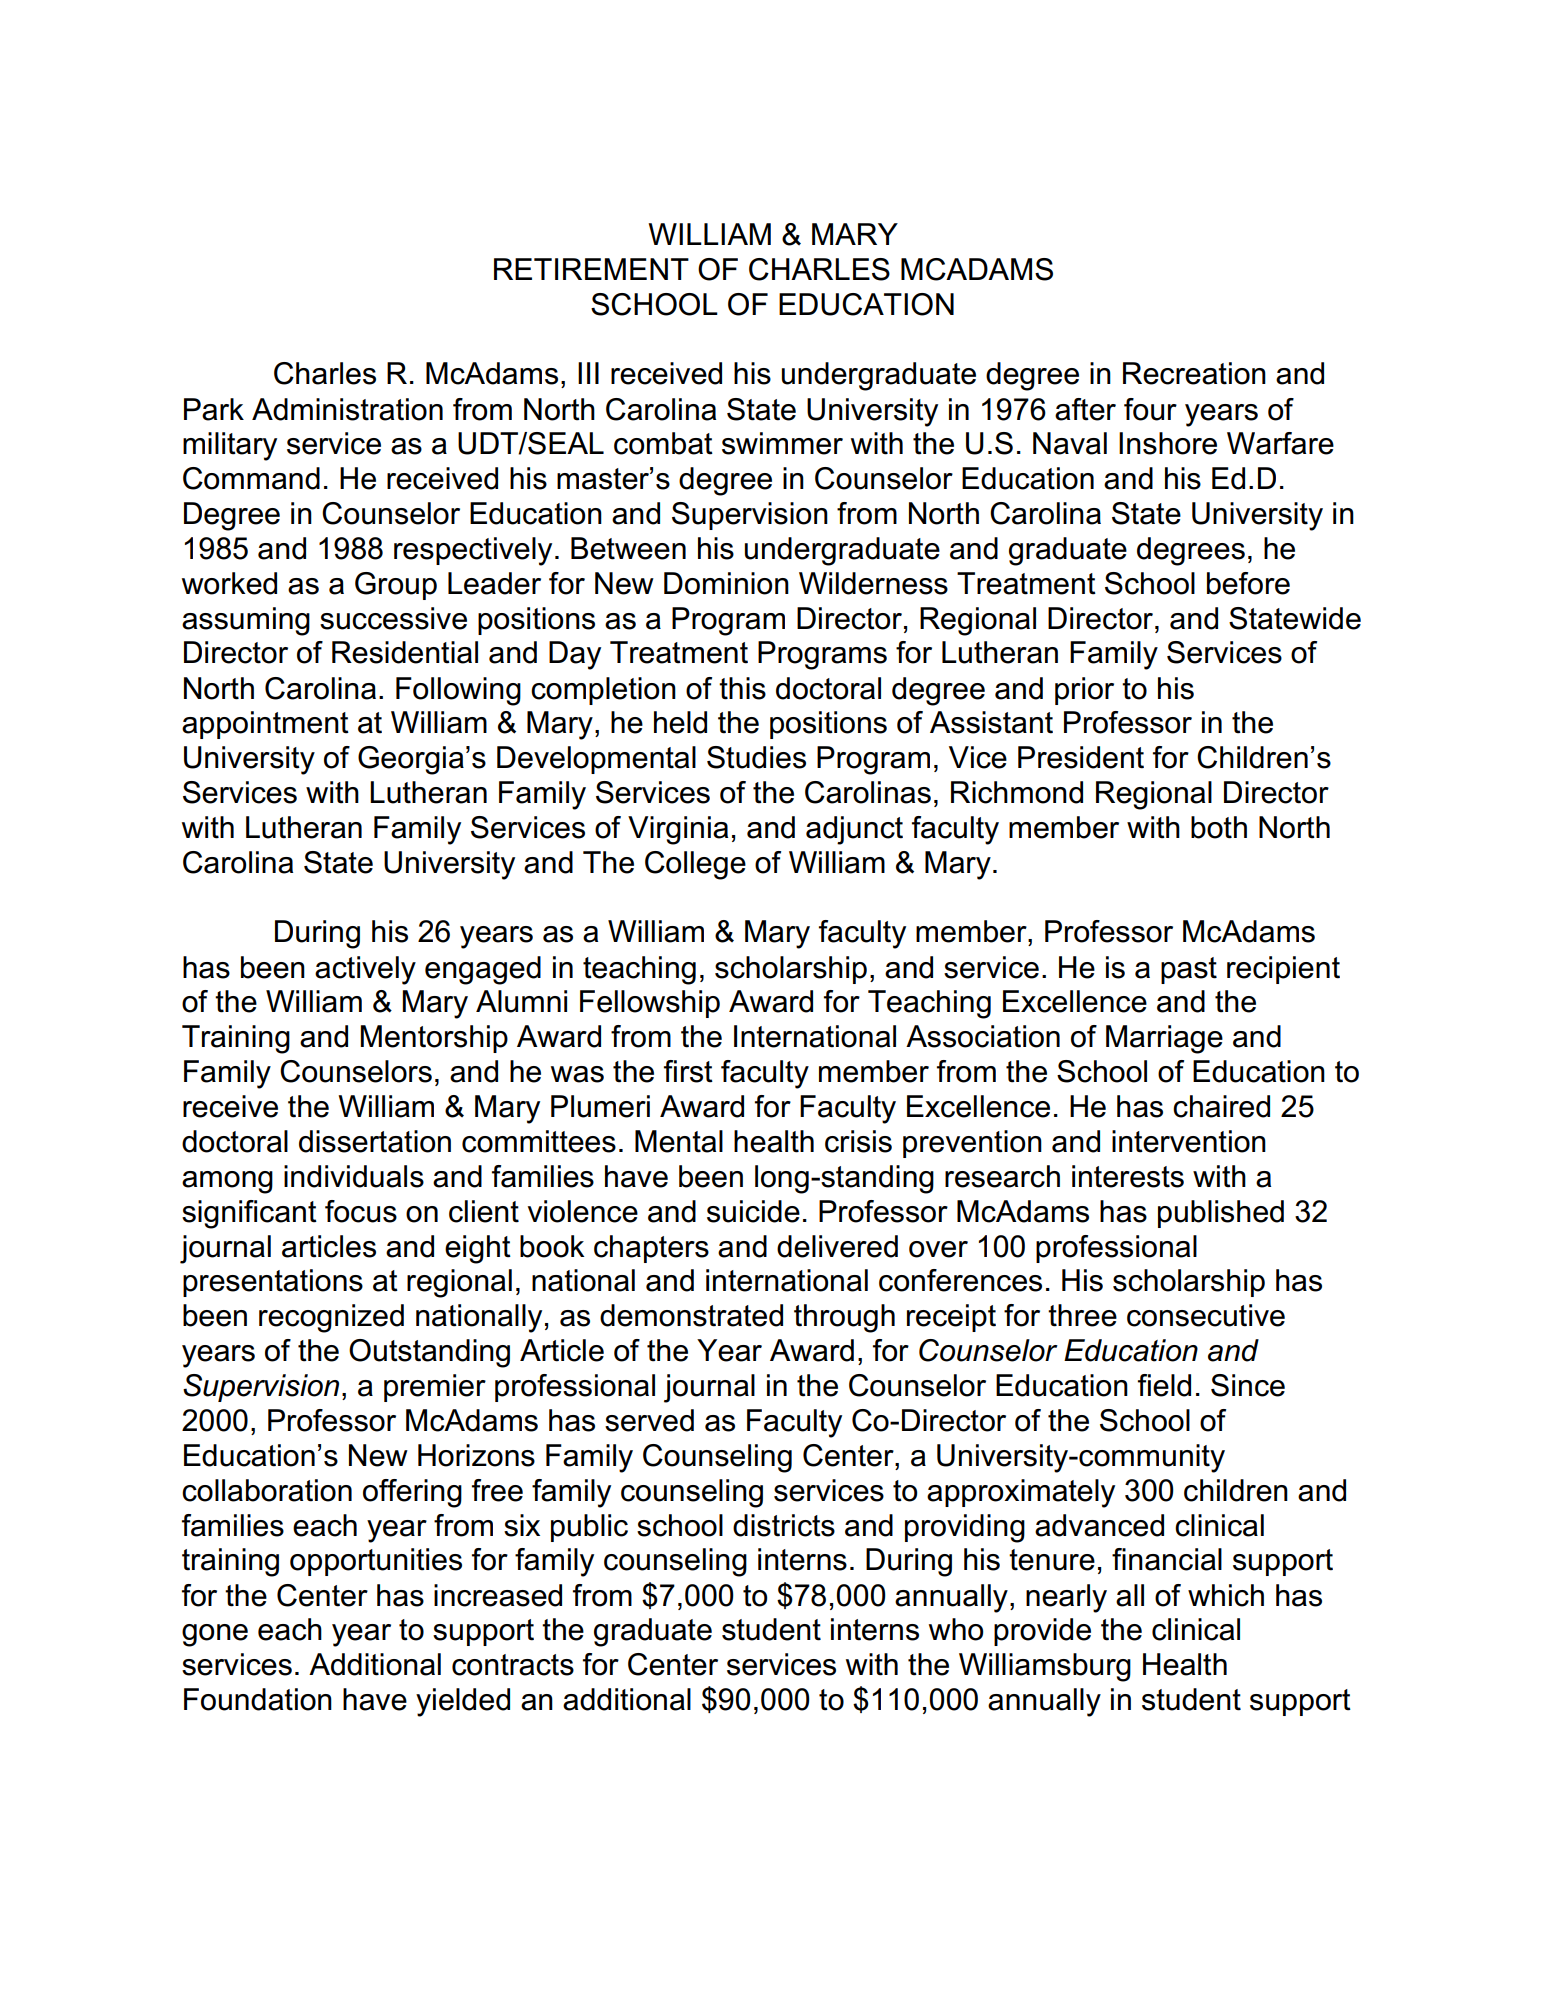  I want to click on Studies, so click(756, 757).
